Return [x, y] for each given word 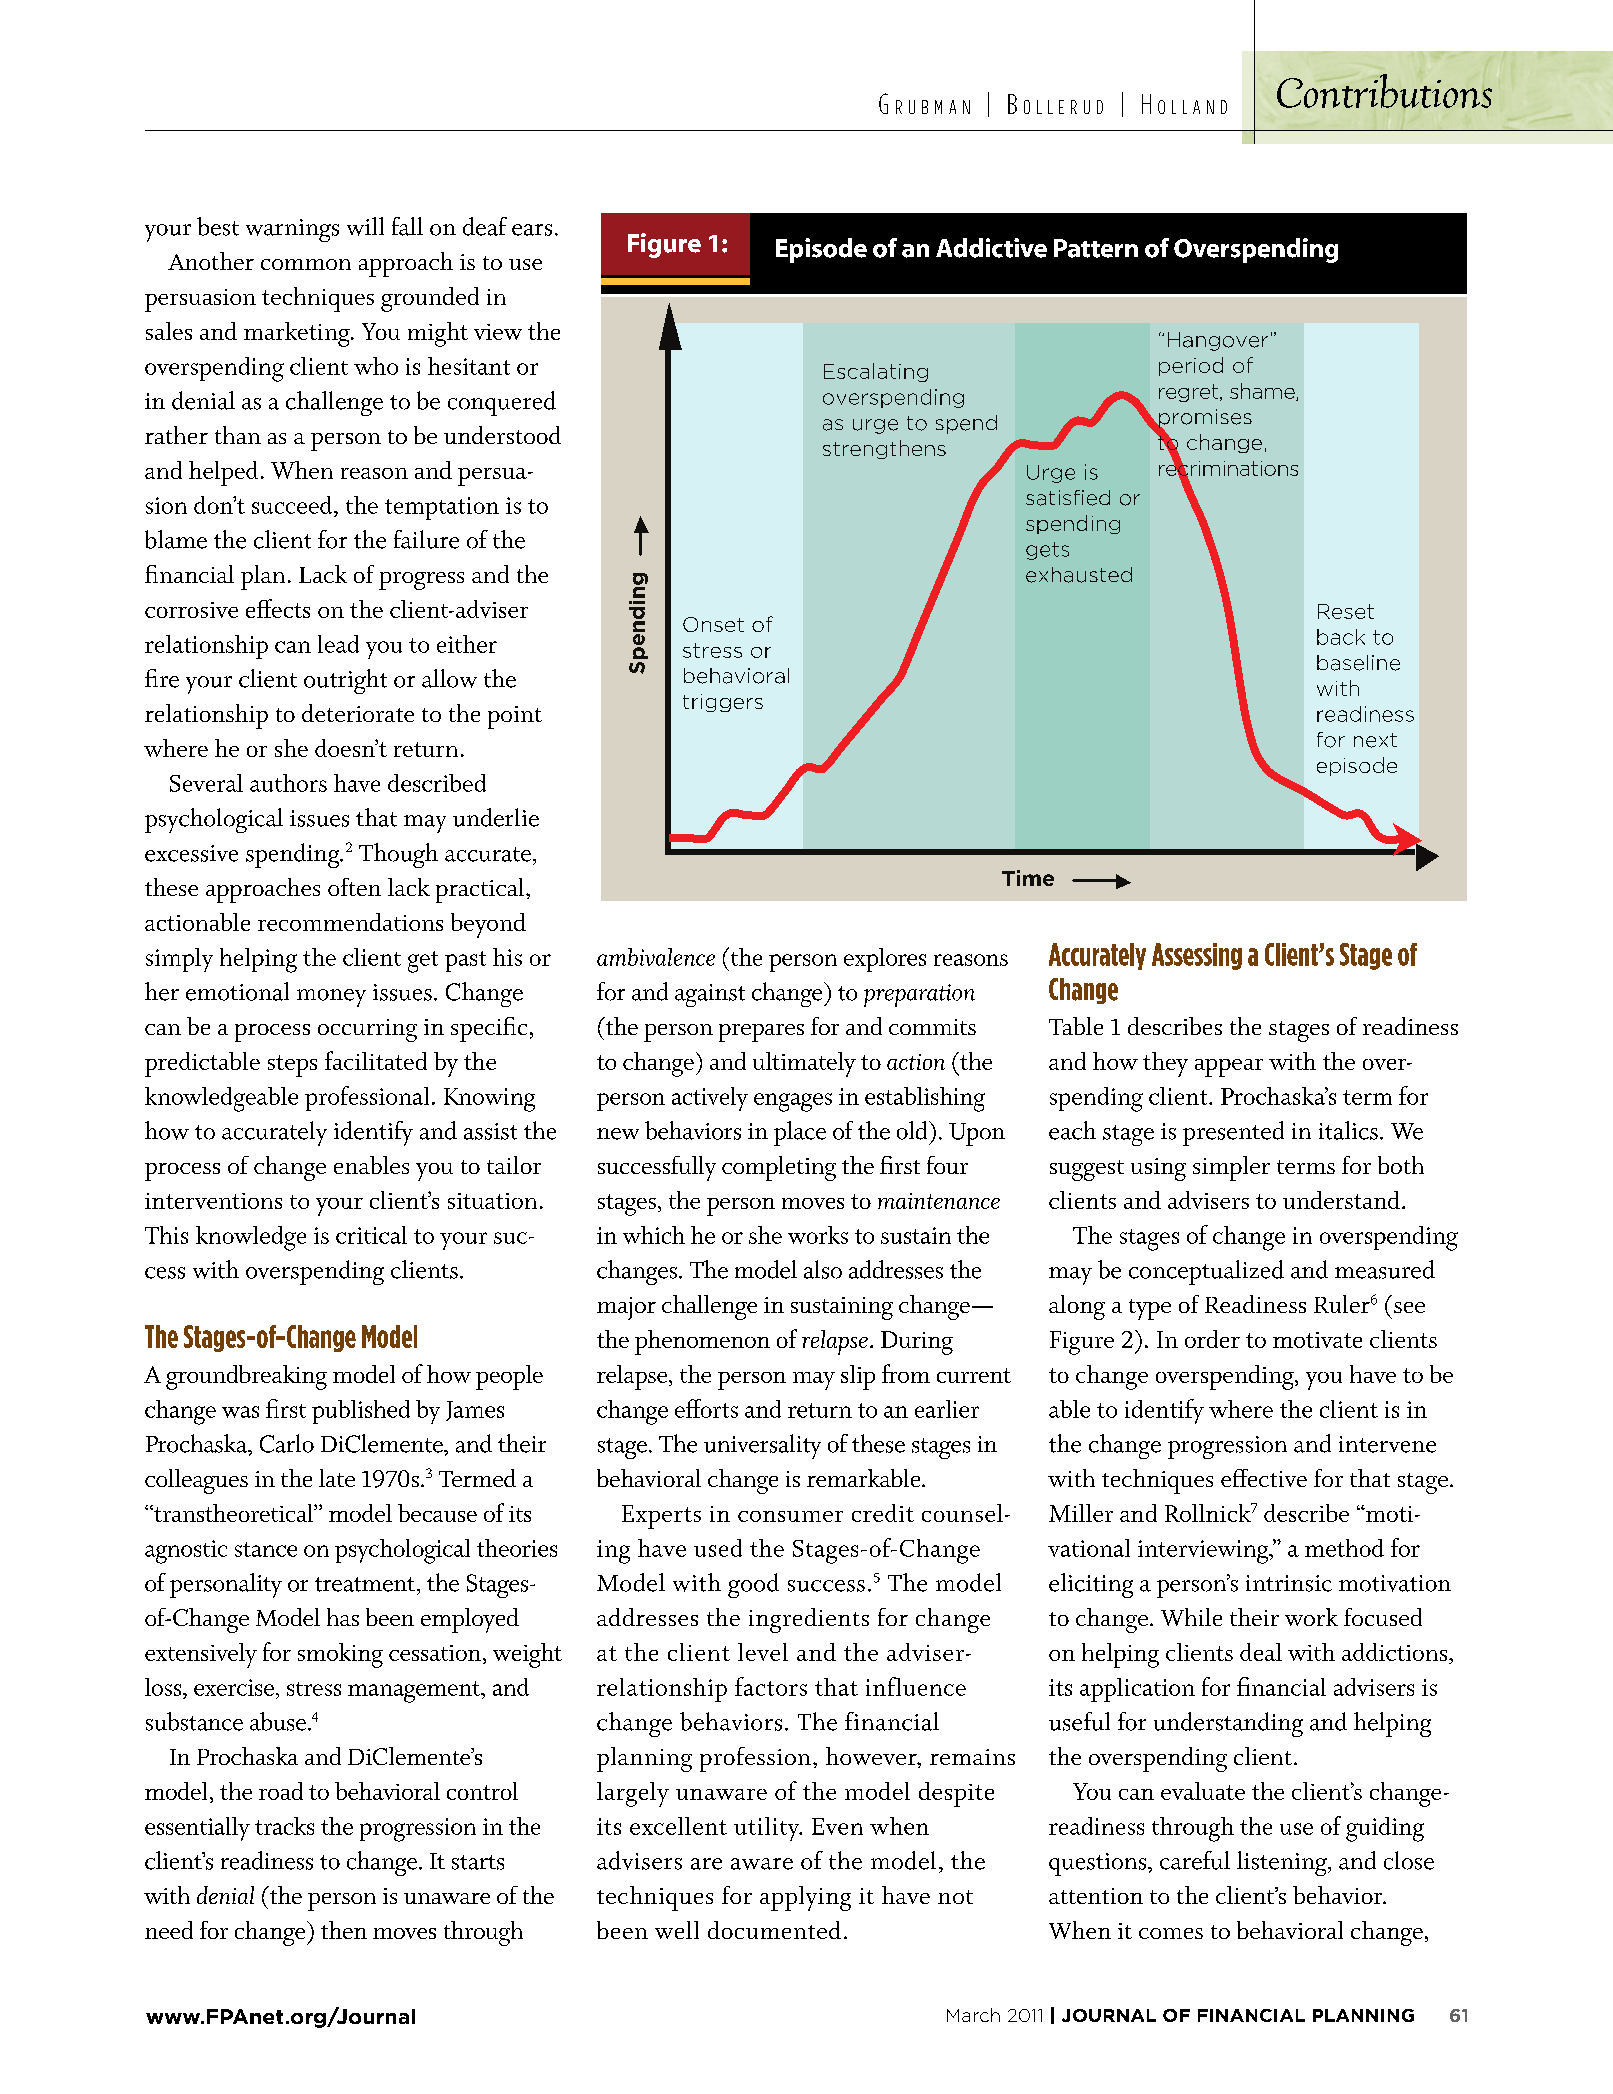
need [169, 1930]
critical [371, 1235]
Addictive [991, 248]
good [753, 1585]
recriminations [1228, 468]
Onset [713, 624]
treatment [366, 1584]
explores [885, 960]
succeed [293, 505]
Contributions [1384, 91]
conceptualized [1206, 1272]
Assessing [1197, 956]
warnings [292, 230]
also [823, 1269]
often [354, 887]
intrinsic [1289, 1583]
